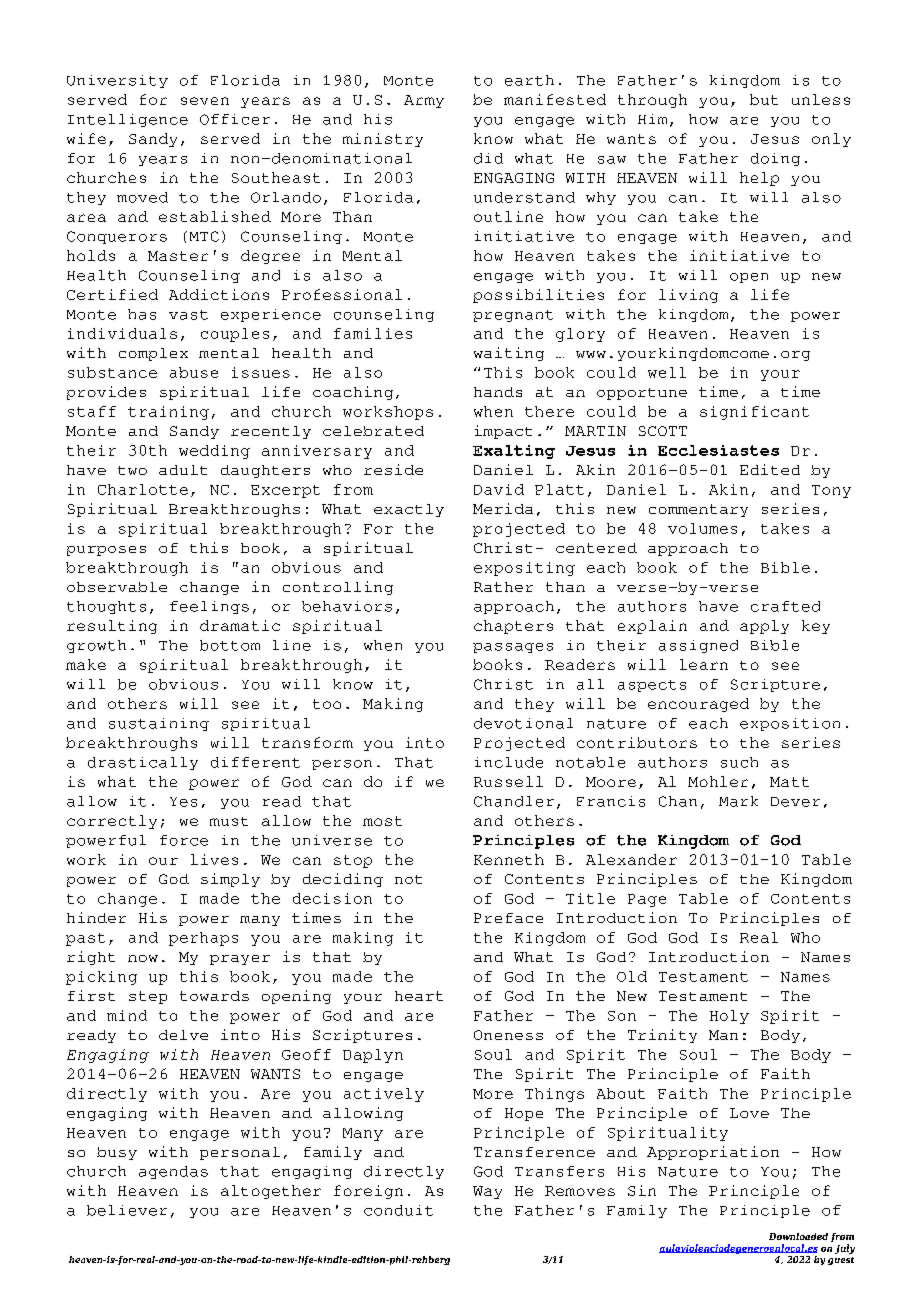 The height and width of the page is (1308, 924). I want to click on doing, so click(775, 159).
